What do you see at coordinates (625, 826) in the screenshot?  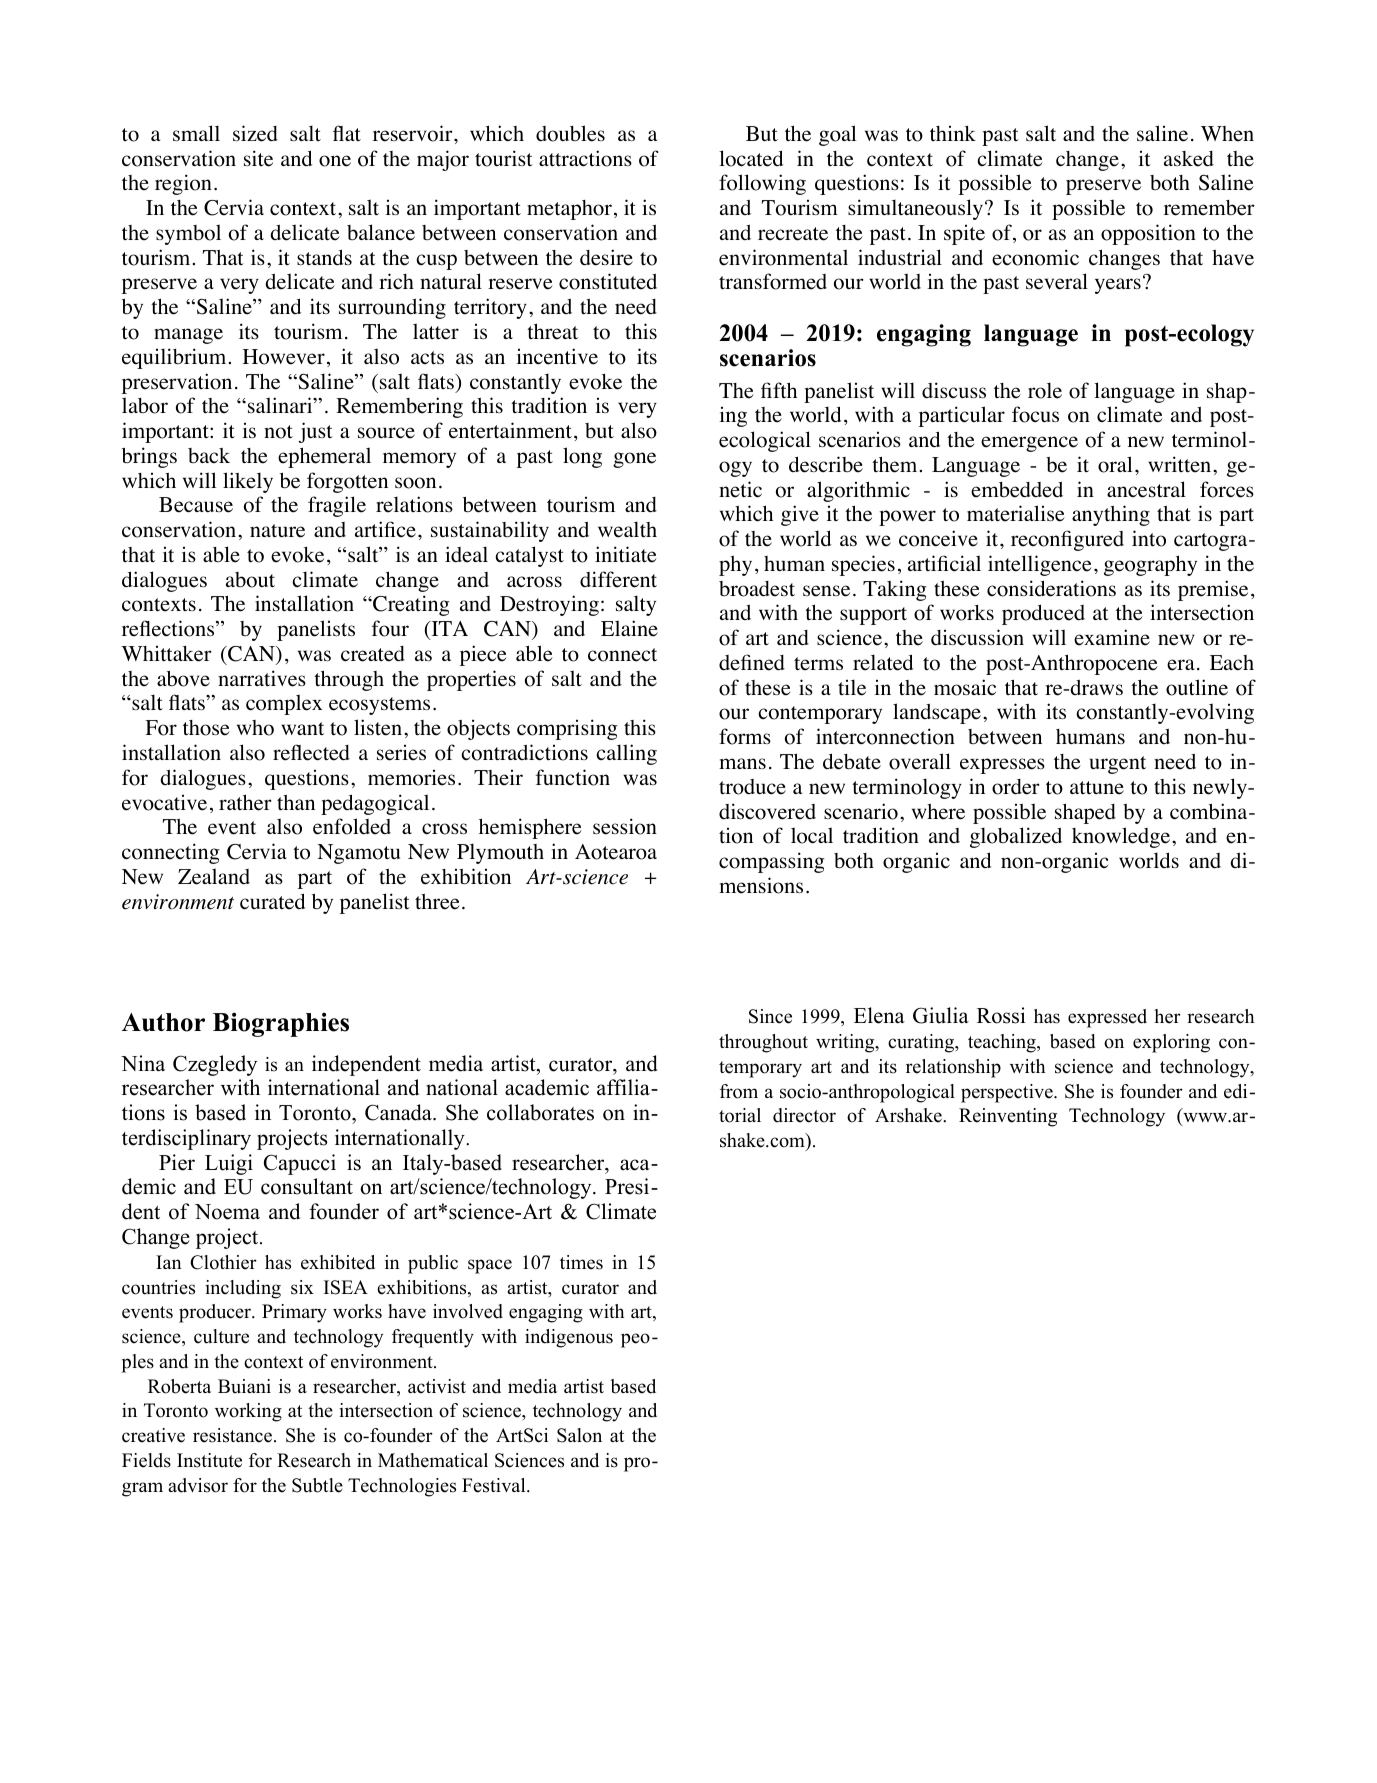 I see `session` at bounding box center [625, 826].
